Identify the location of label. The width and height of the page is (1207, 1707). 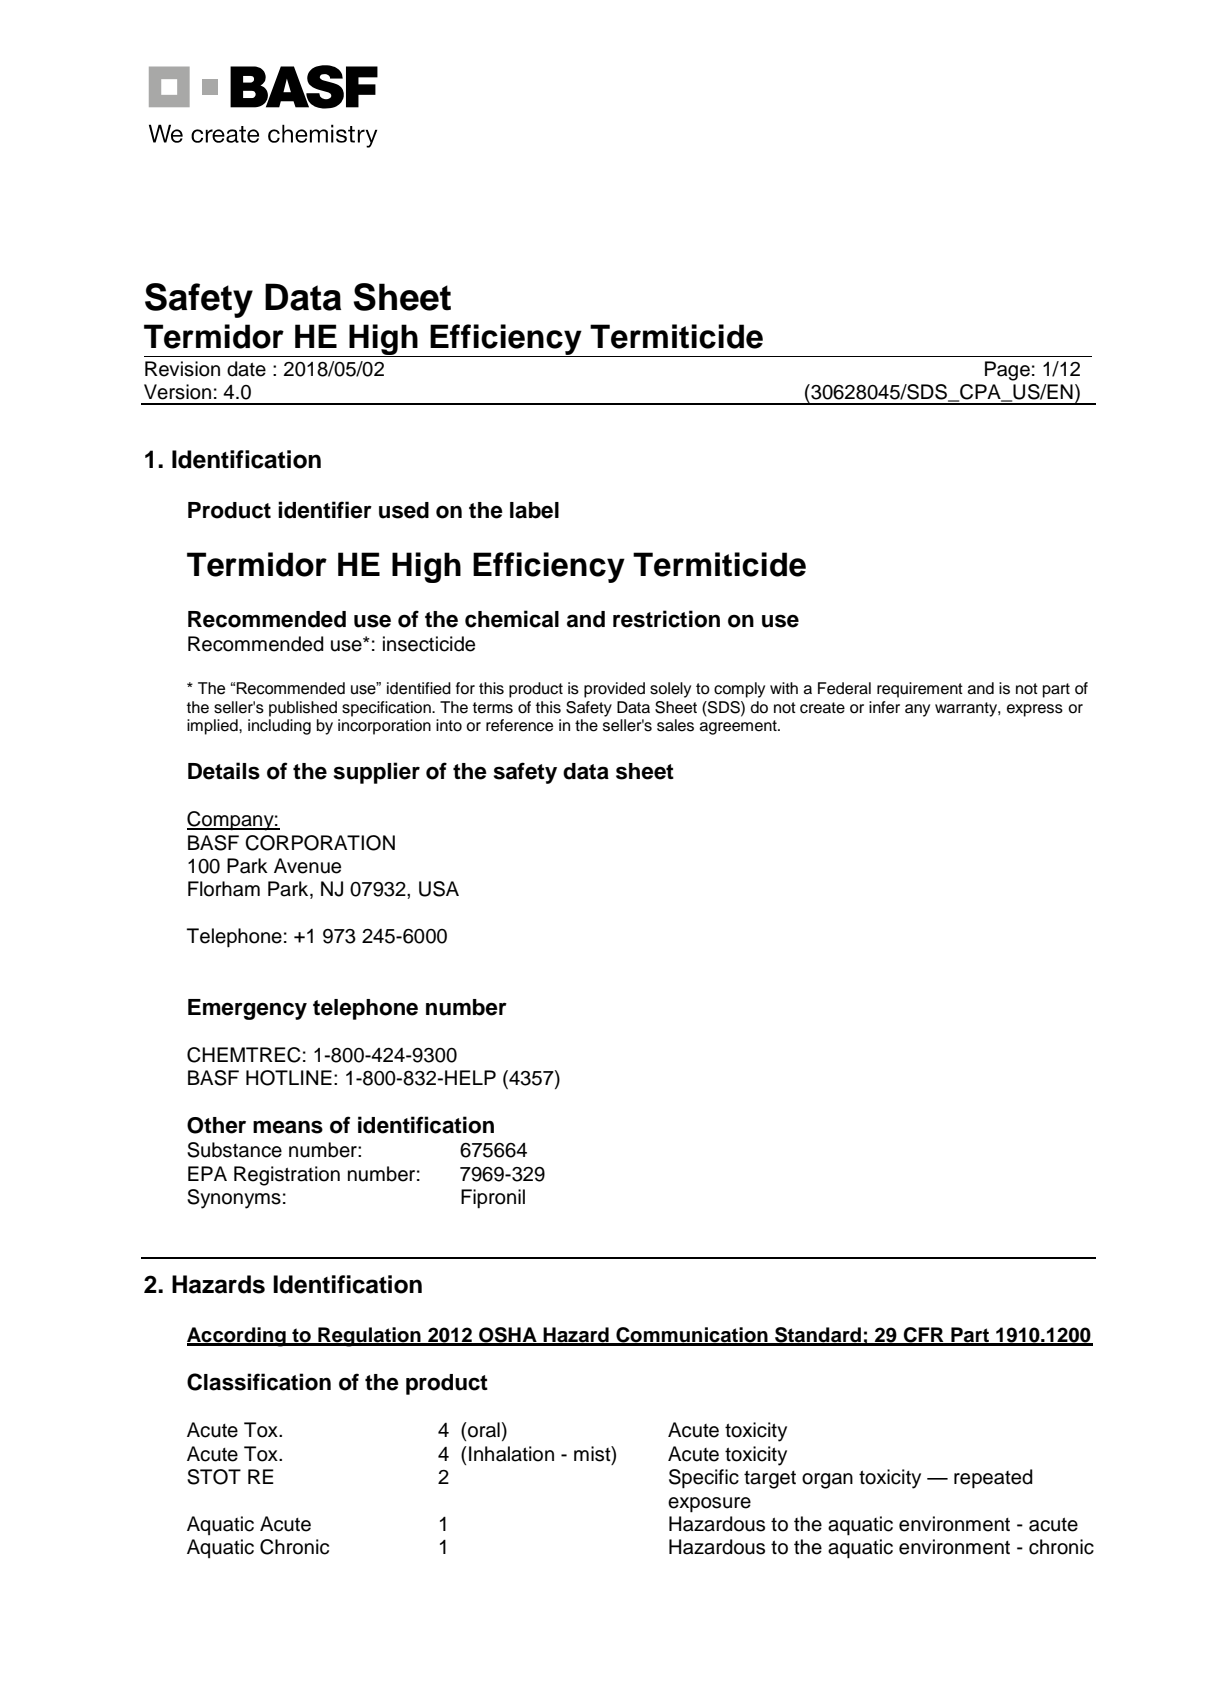
(534, 510).
